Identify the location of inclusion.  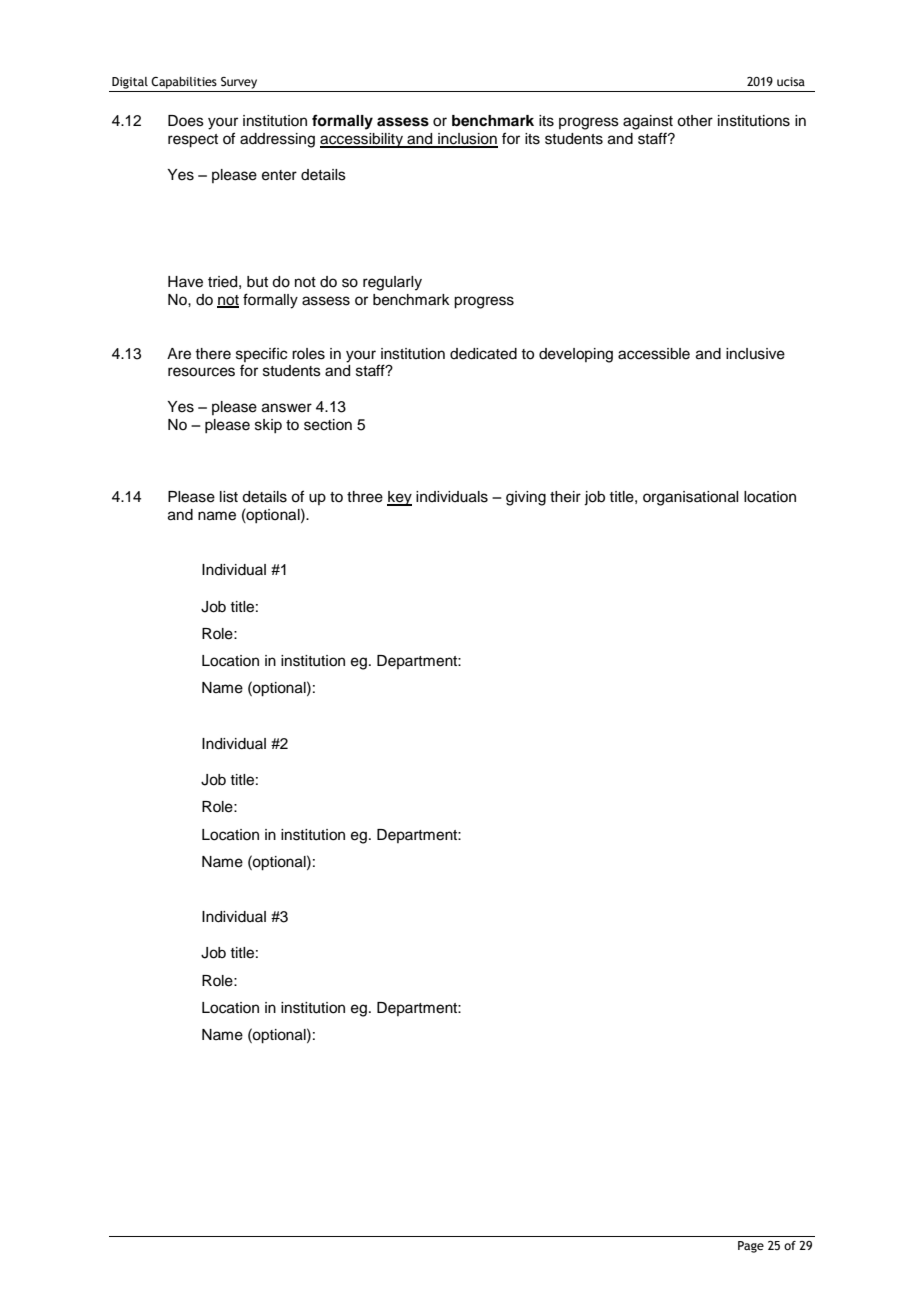
(467, 140).
